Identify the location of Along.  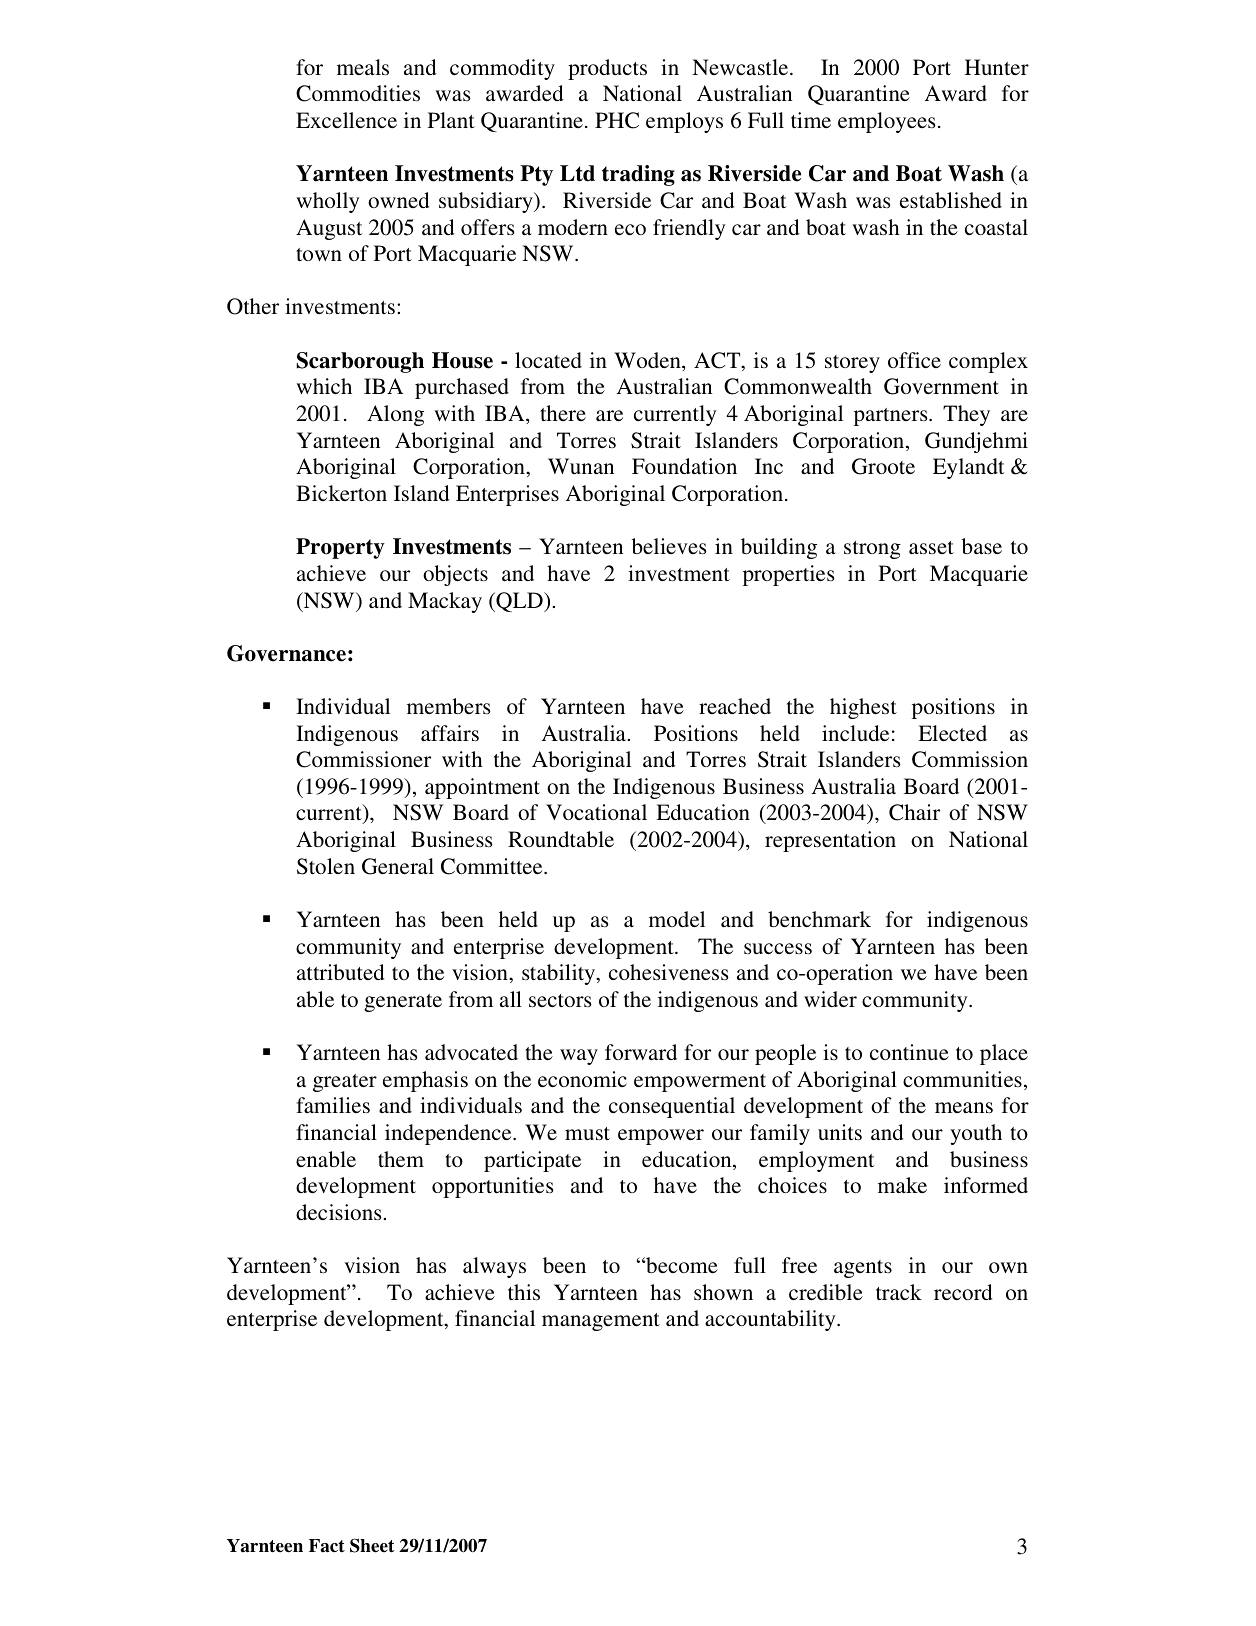
(395, 415).
